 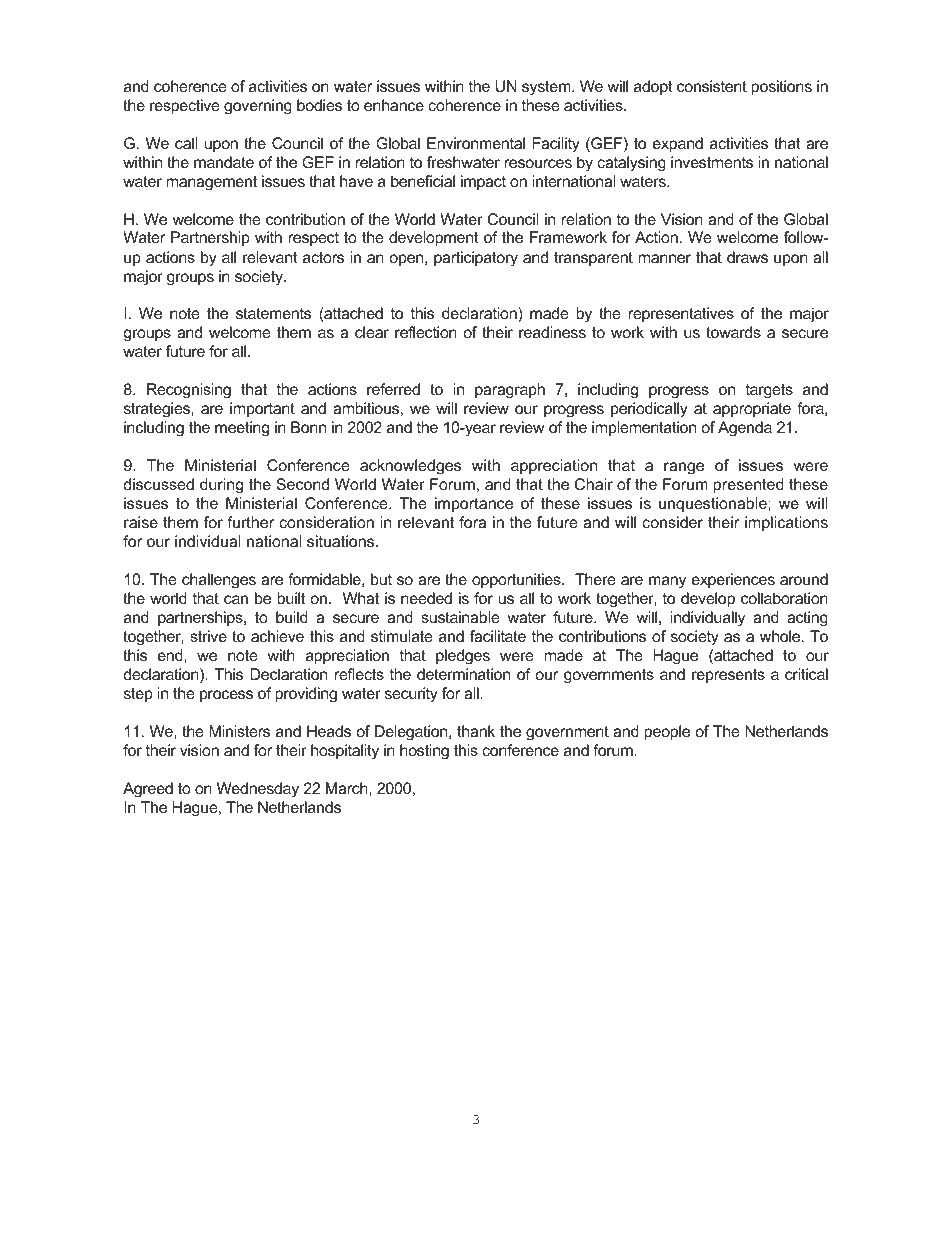 What do you see at coordinates (258, 790) in the document?
I see `Wednesday` at bounding box center [258, 790].
